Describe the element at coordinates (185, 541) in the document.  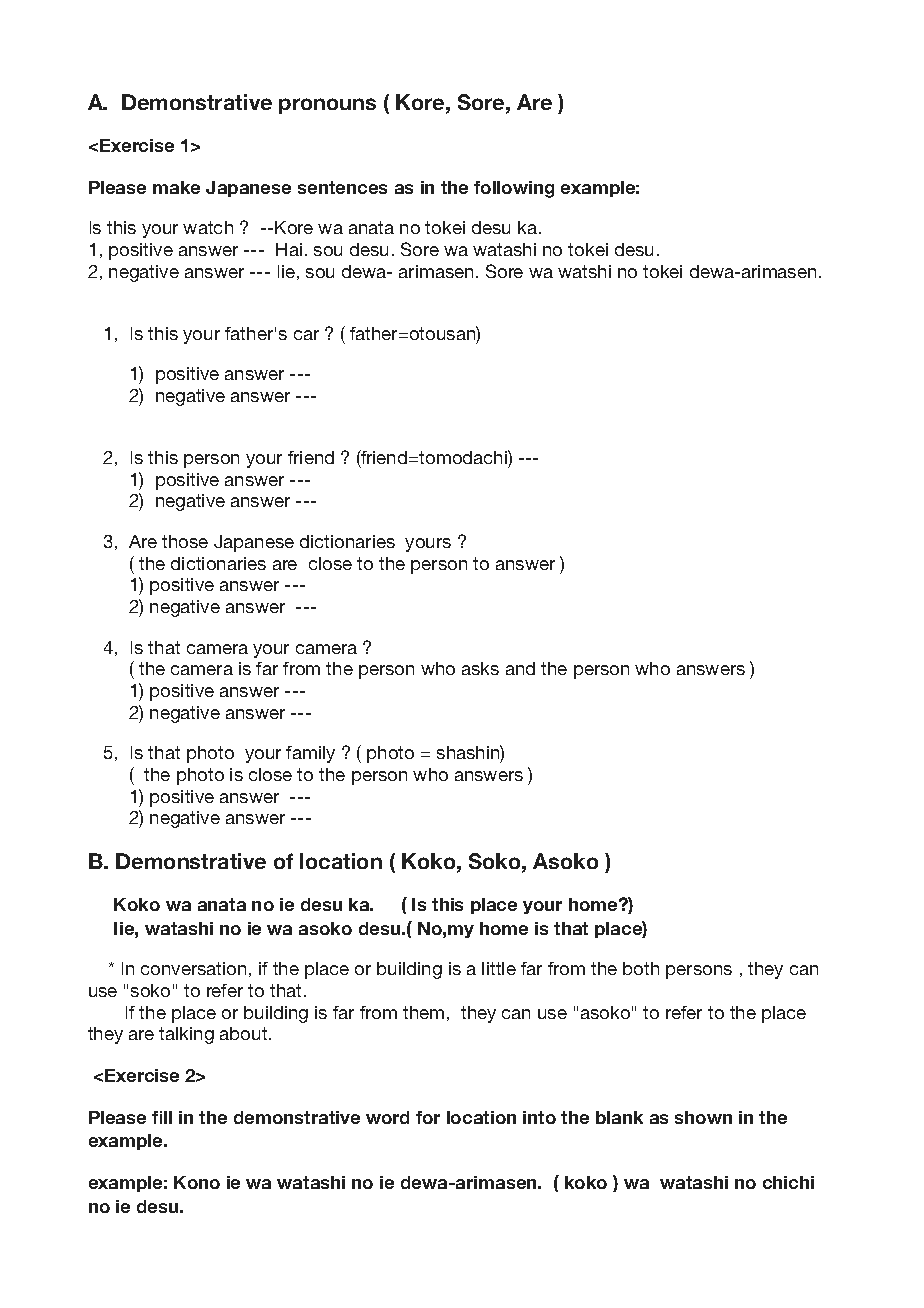
I see `those` at that location.
